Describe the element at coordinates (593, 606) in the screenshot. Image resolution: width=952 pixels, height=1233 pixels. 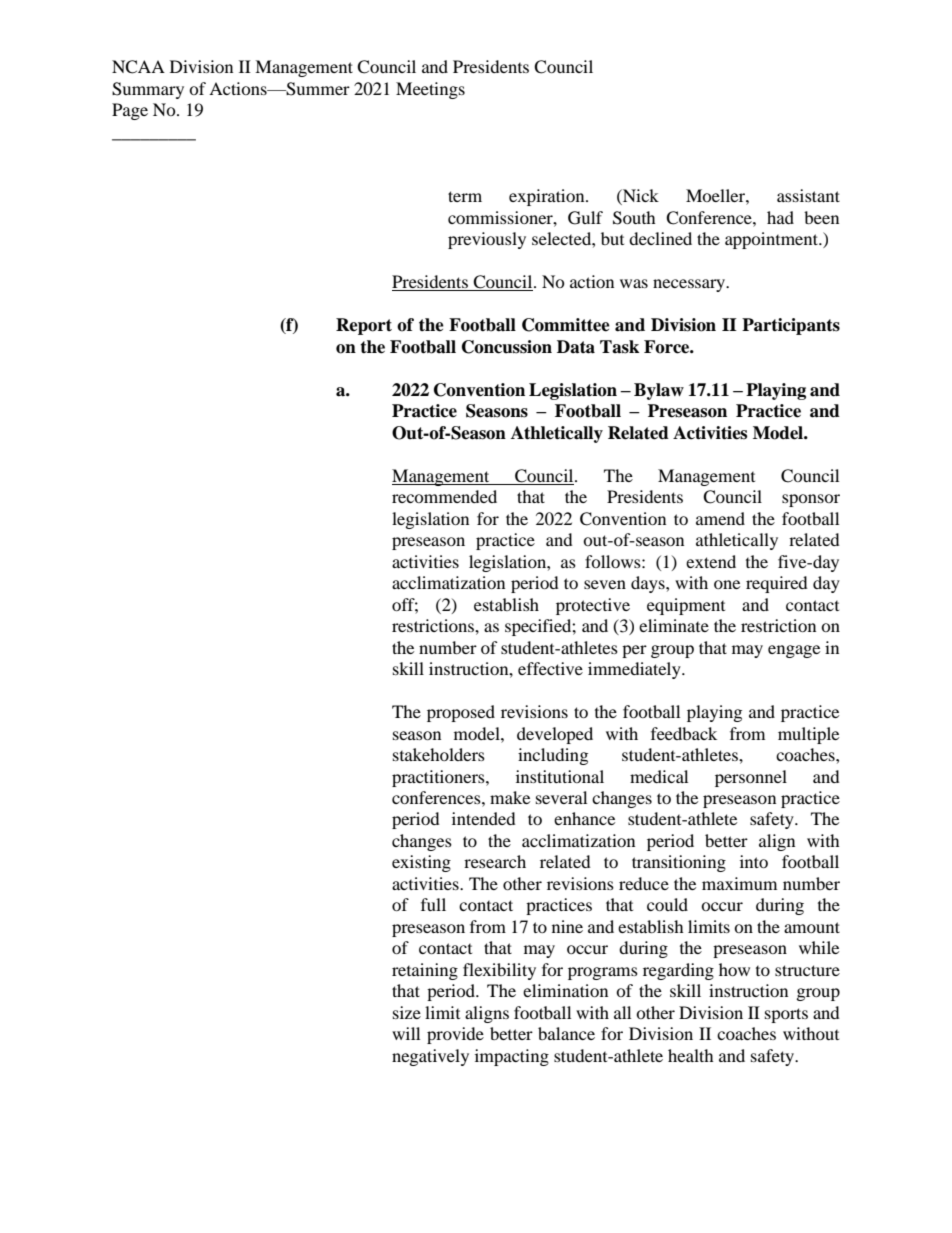
I see `protective` at that location.
